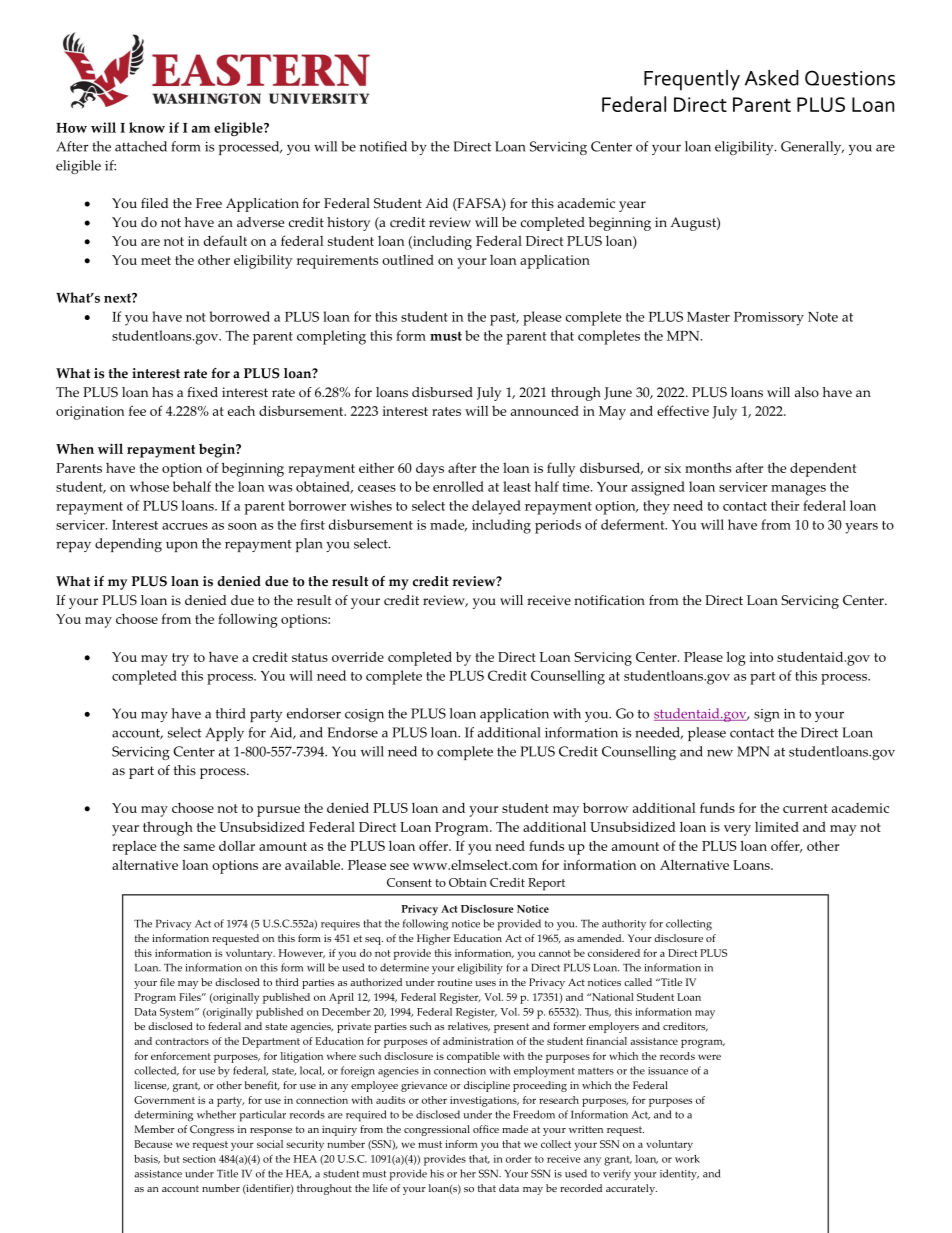 The image size is (952, 1233). I want to click on override, so click(358, 656).
